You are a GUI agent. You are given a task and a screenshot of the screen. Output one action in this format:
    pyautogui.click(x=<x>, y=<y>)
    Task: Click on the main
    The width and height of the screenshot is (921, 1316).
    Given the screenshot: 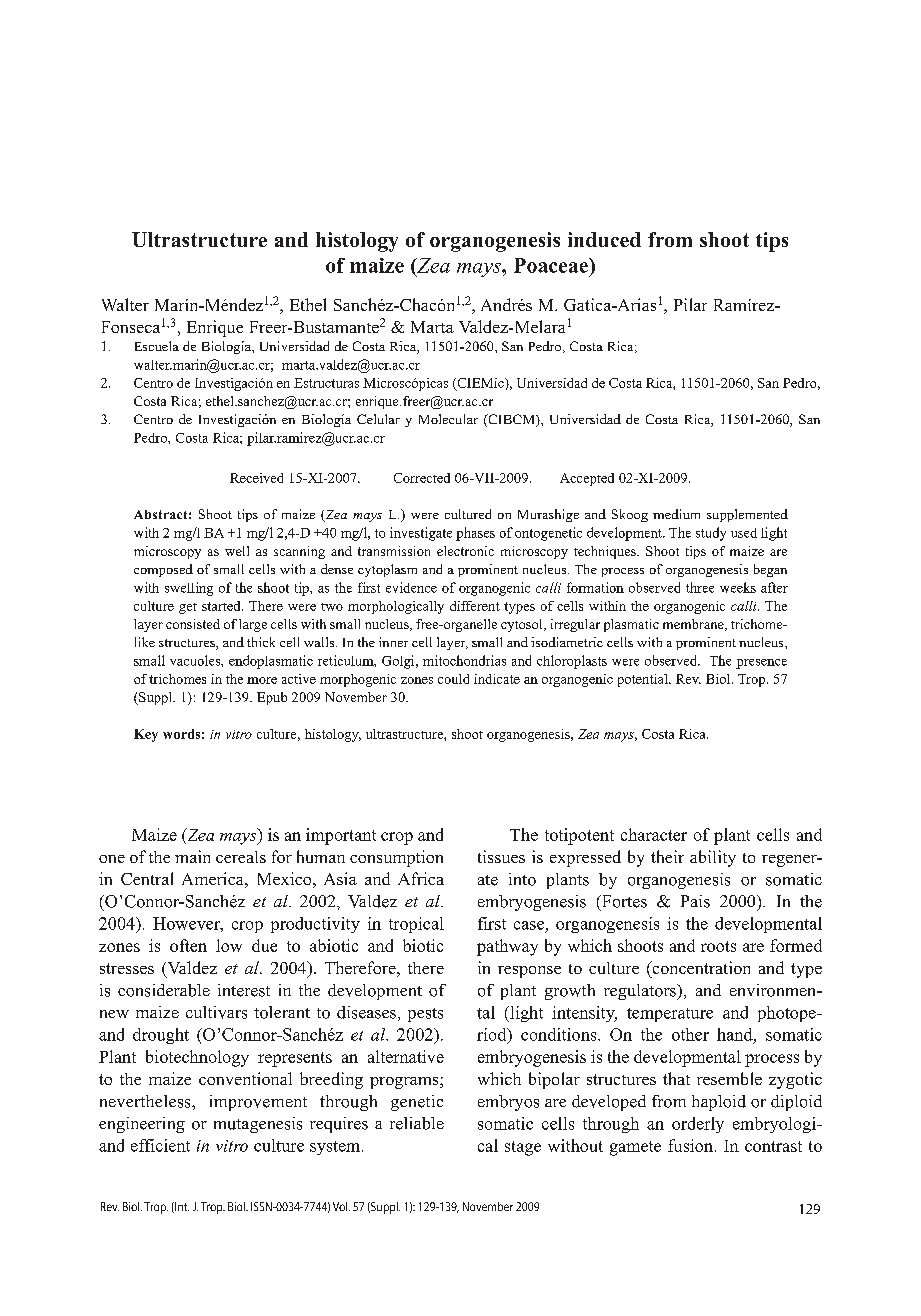 What is the action you would take?
    pyautogui.click(x=192, y=856)
